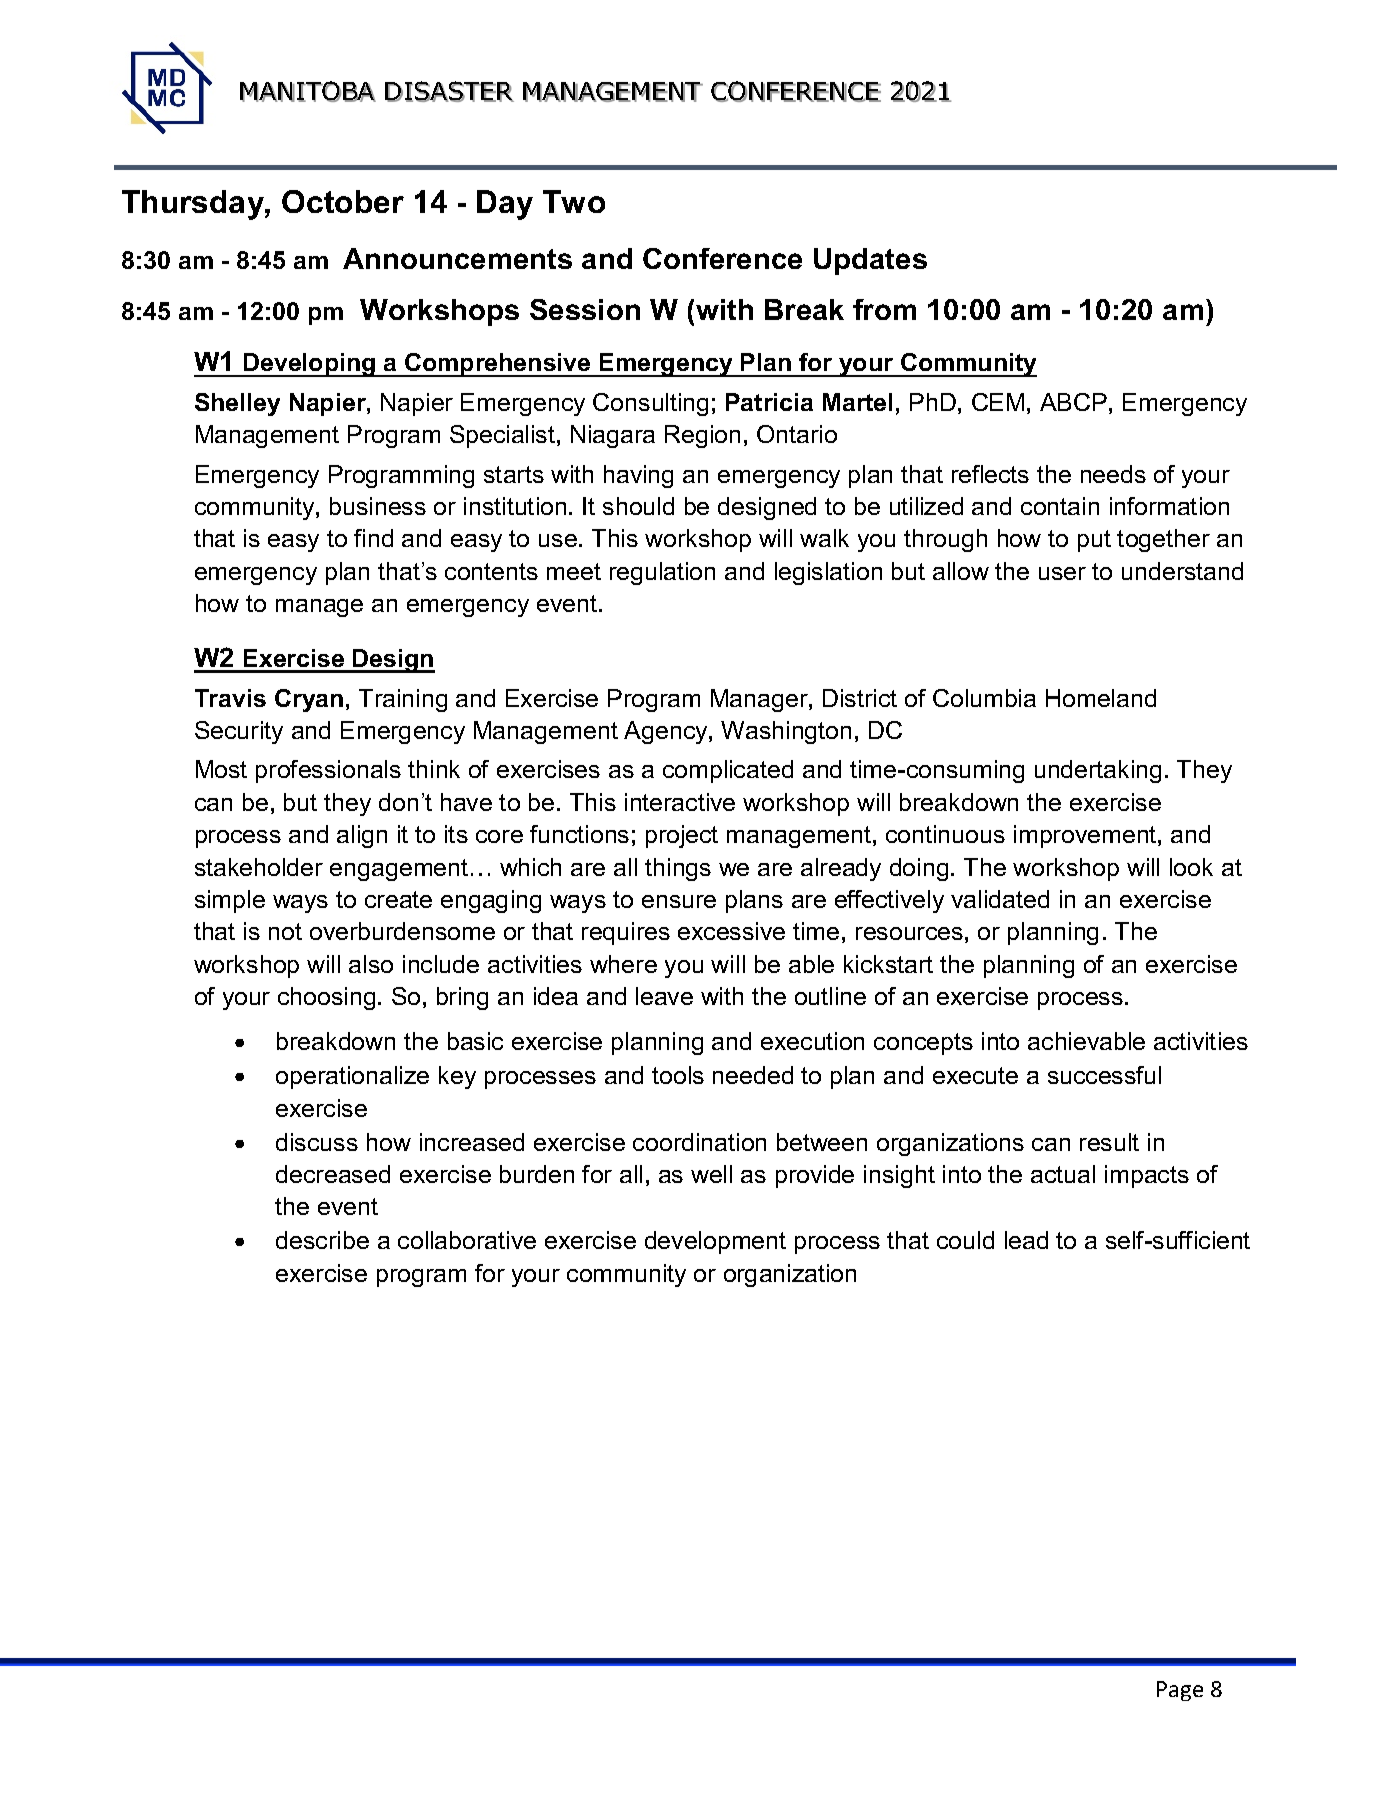 The width and height of the screenshot is (1386, 1794). What do you see at coordinates (1101, 698) in the screenshot?
I see `Homeland` at bounding box center [1101, 698].
